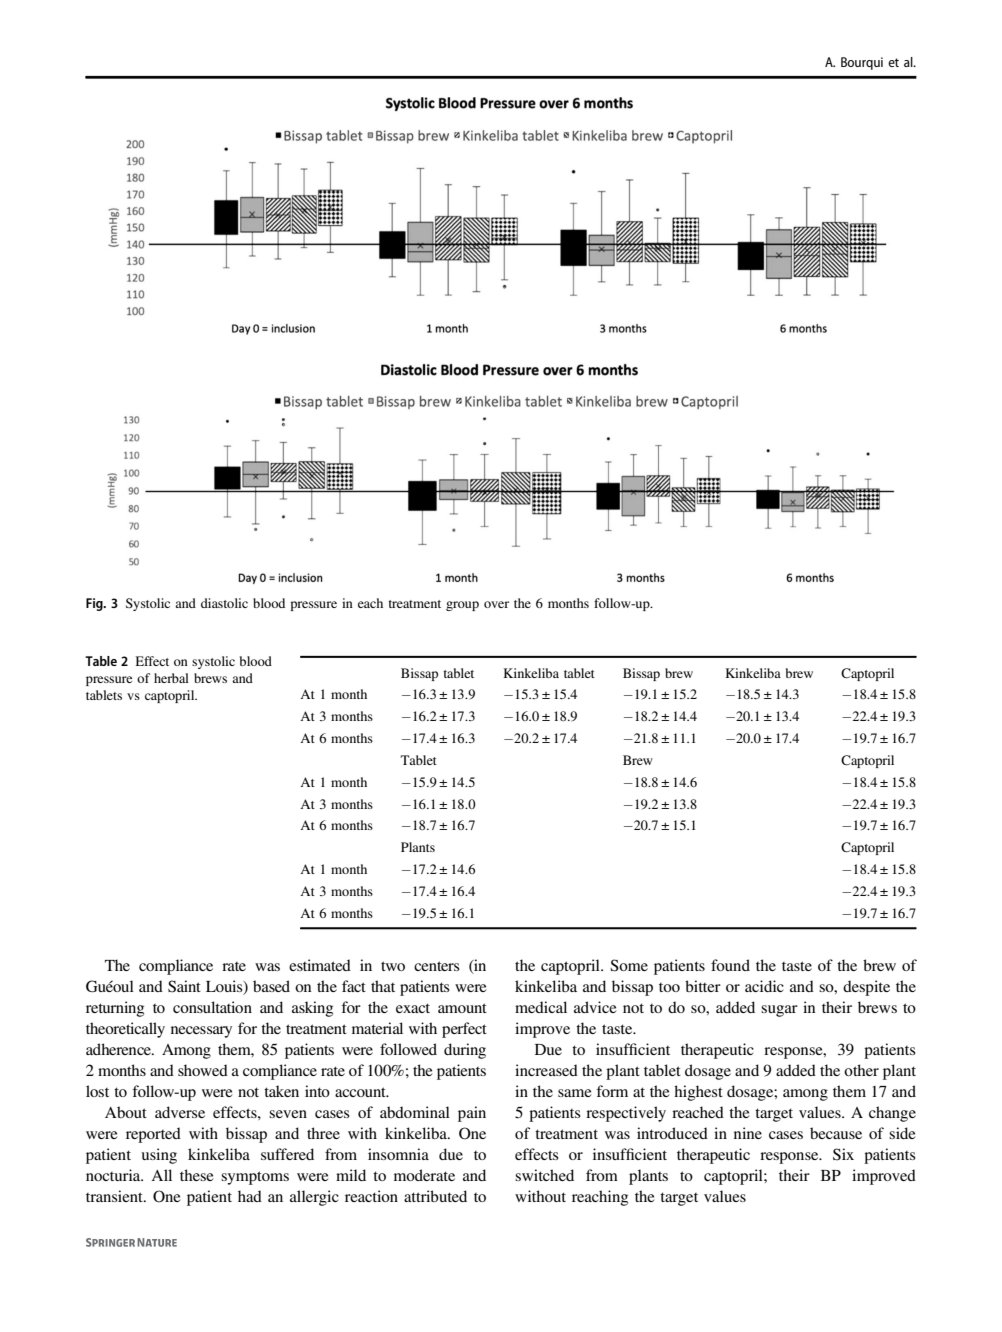  I want to click on switched, so click(544, 1175).
